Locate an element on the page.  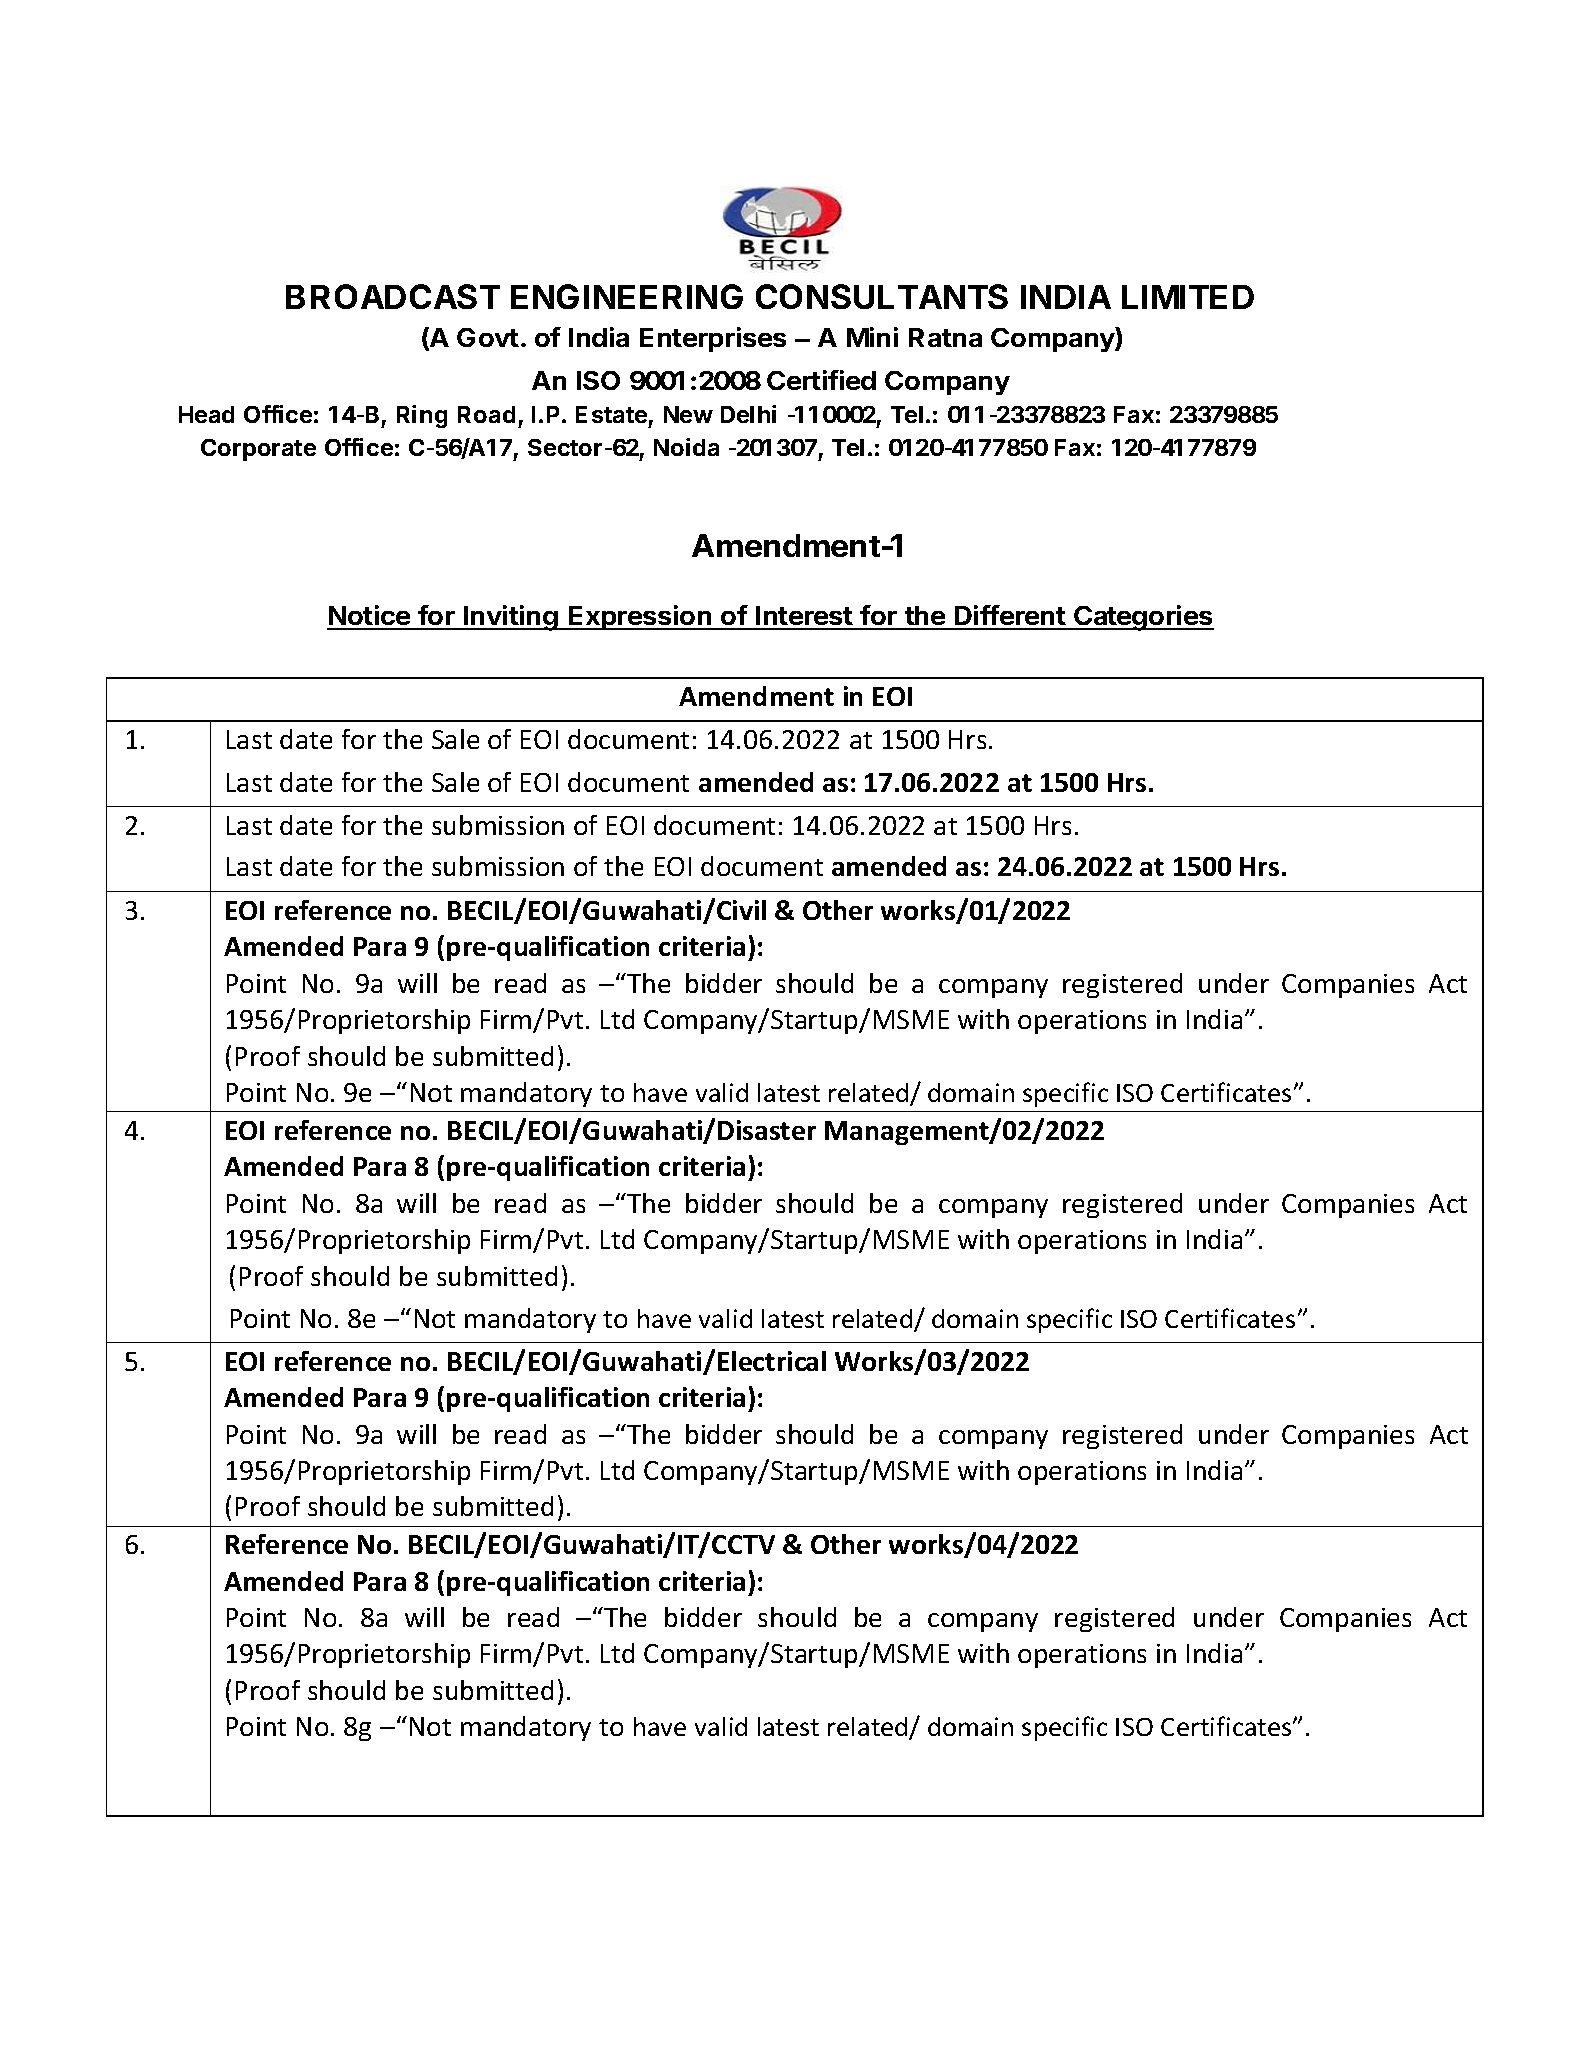
Delhi is located at coordinates (748, 414).
